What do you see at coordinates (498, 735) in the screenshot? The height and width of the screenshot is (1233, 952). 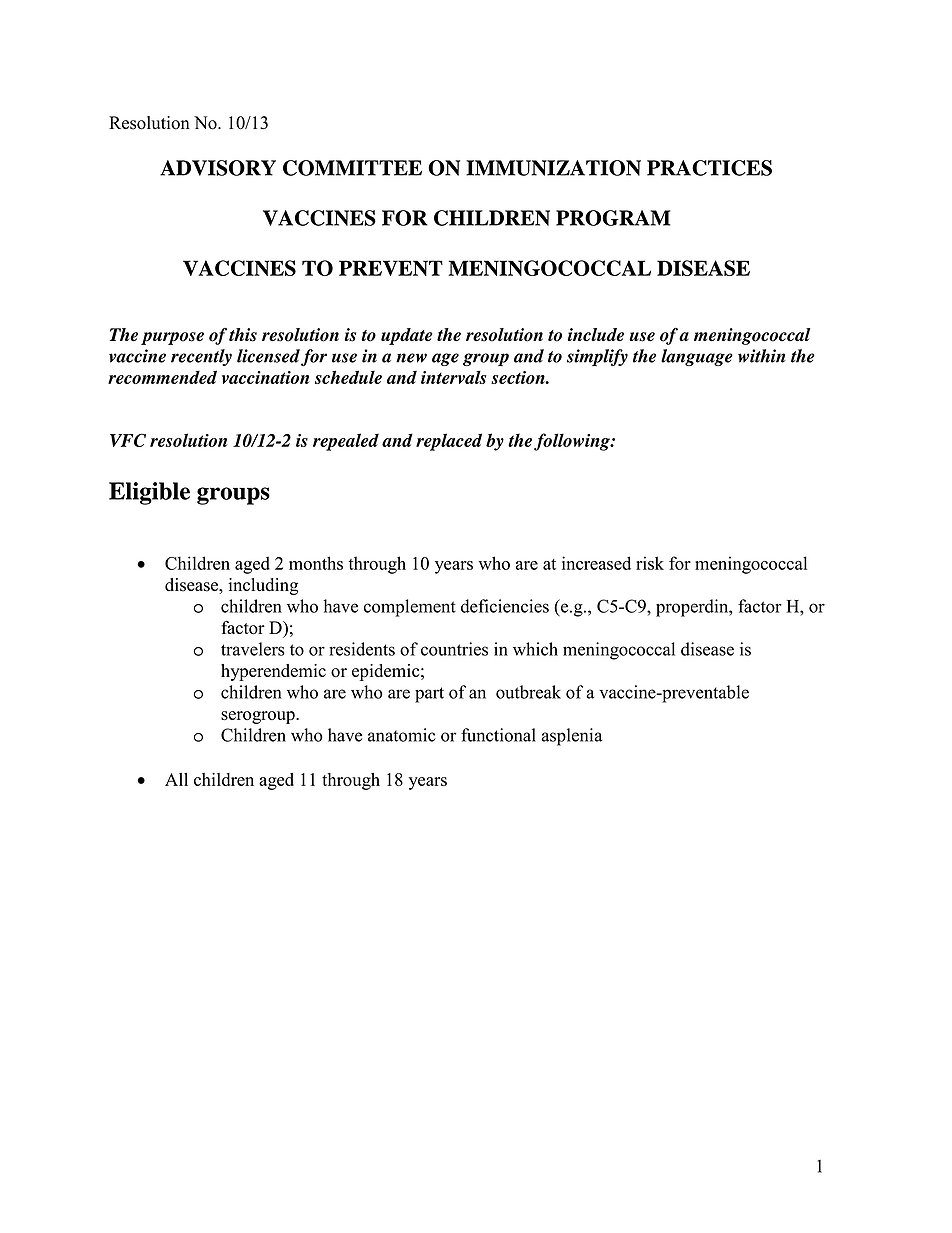 I see `functional` at bounding box center [498, 735].
